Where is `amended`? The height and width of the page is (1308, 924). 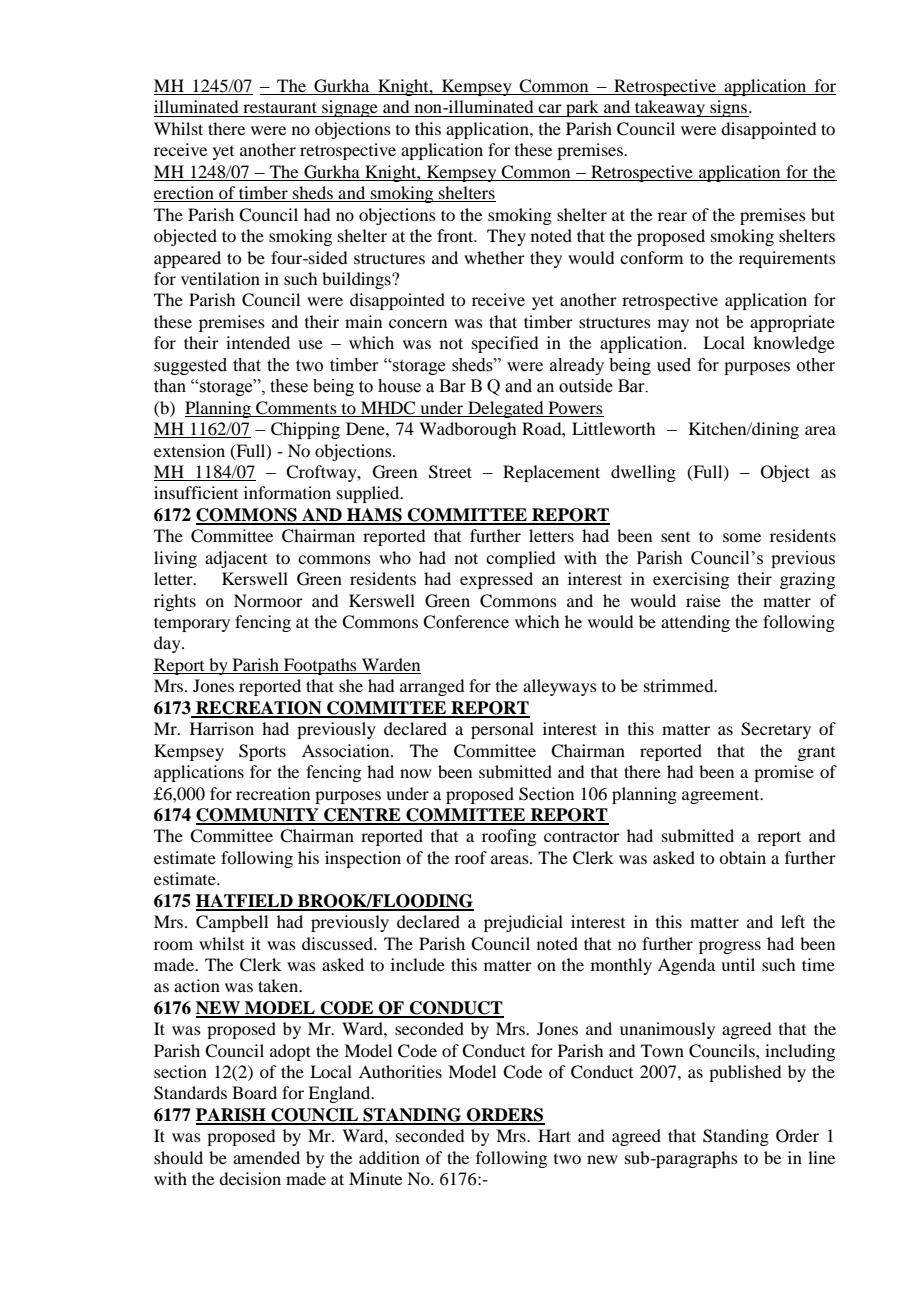
amended is located at coordinates (266, 1157).
